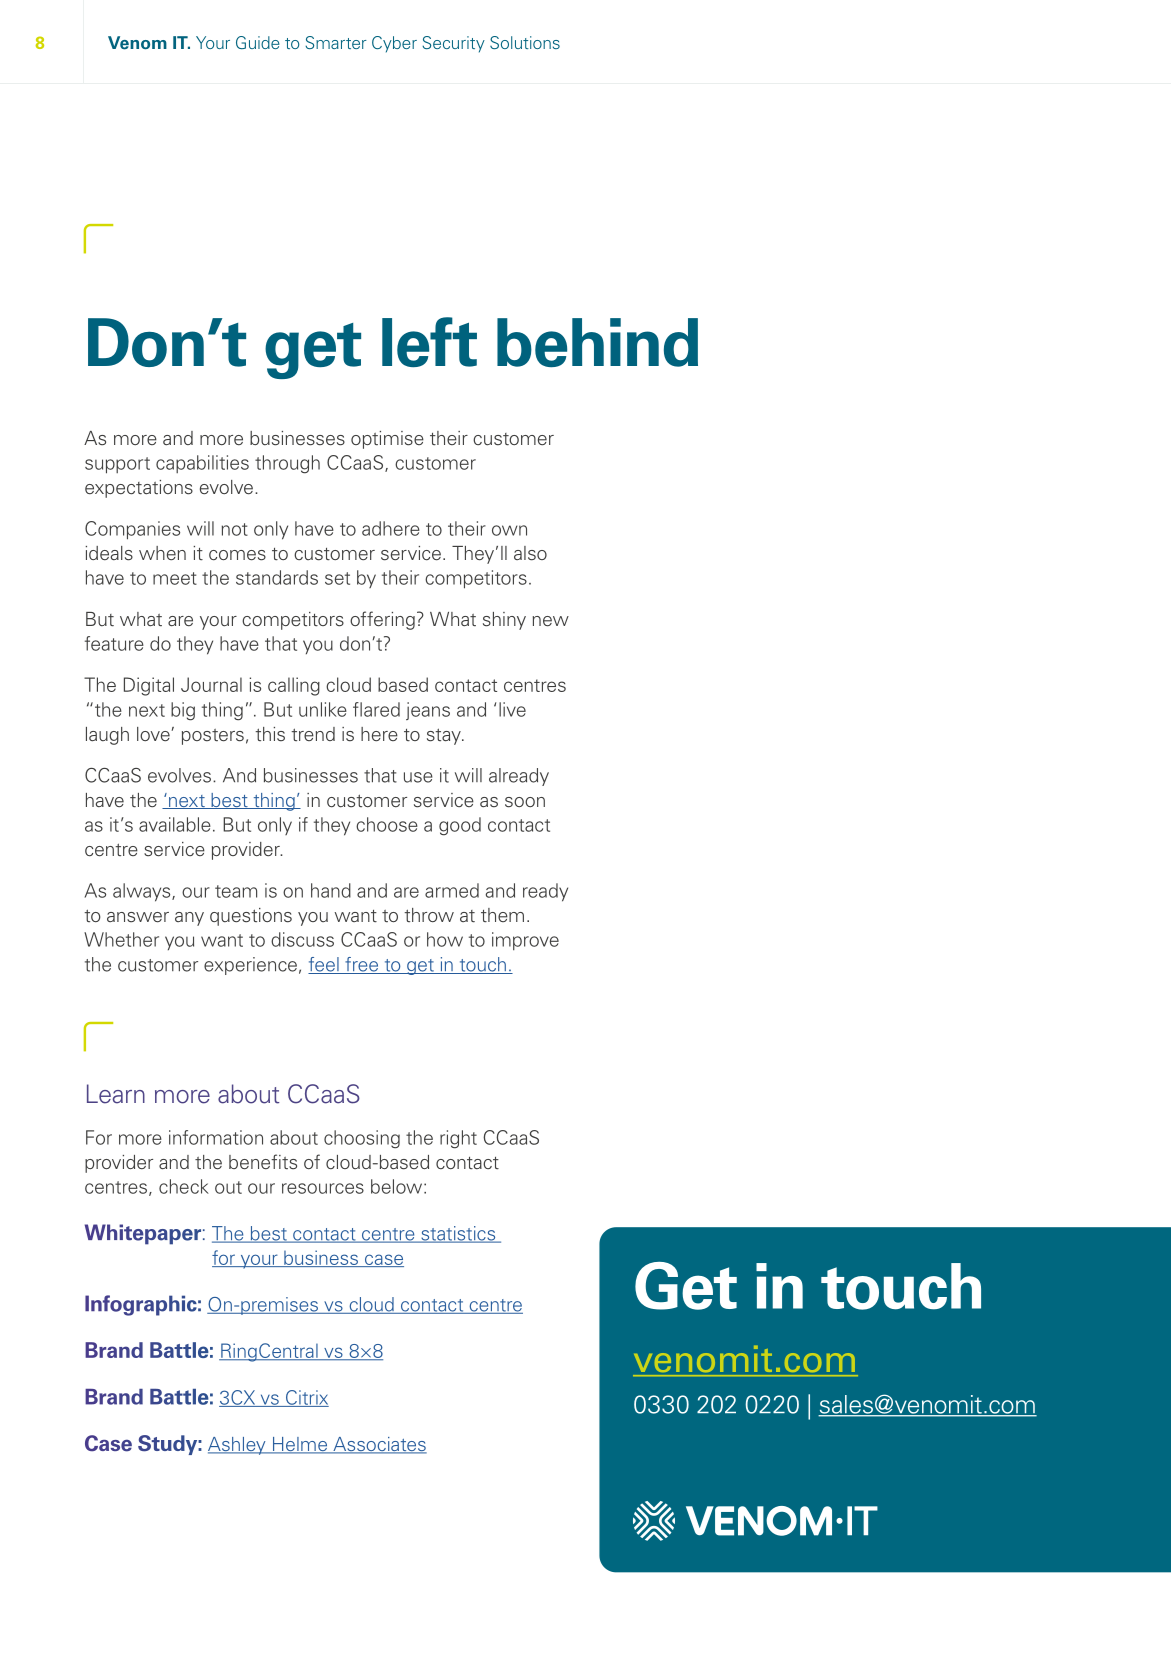 The image size is (1171, 1656). Describe the element at coordinates (238, 1446) in the image. I see `Ashley` at that location.
